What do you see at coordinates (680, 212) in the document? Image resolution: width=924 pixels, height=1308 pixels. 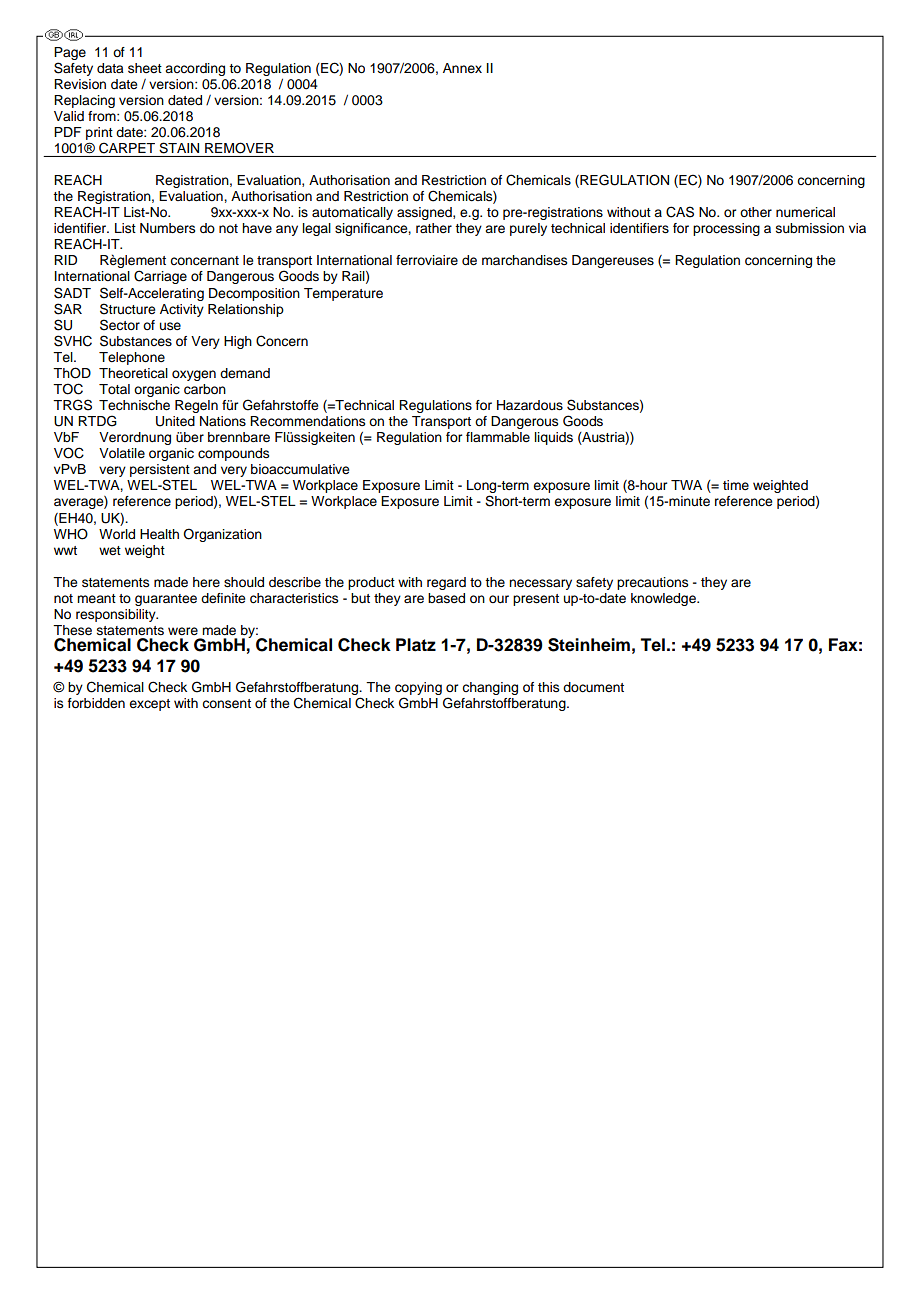 I see `CAS` at bounding box center [680, 212].
